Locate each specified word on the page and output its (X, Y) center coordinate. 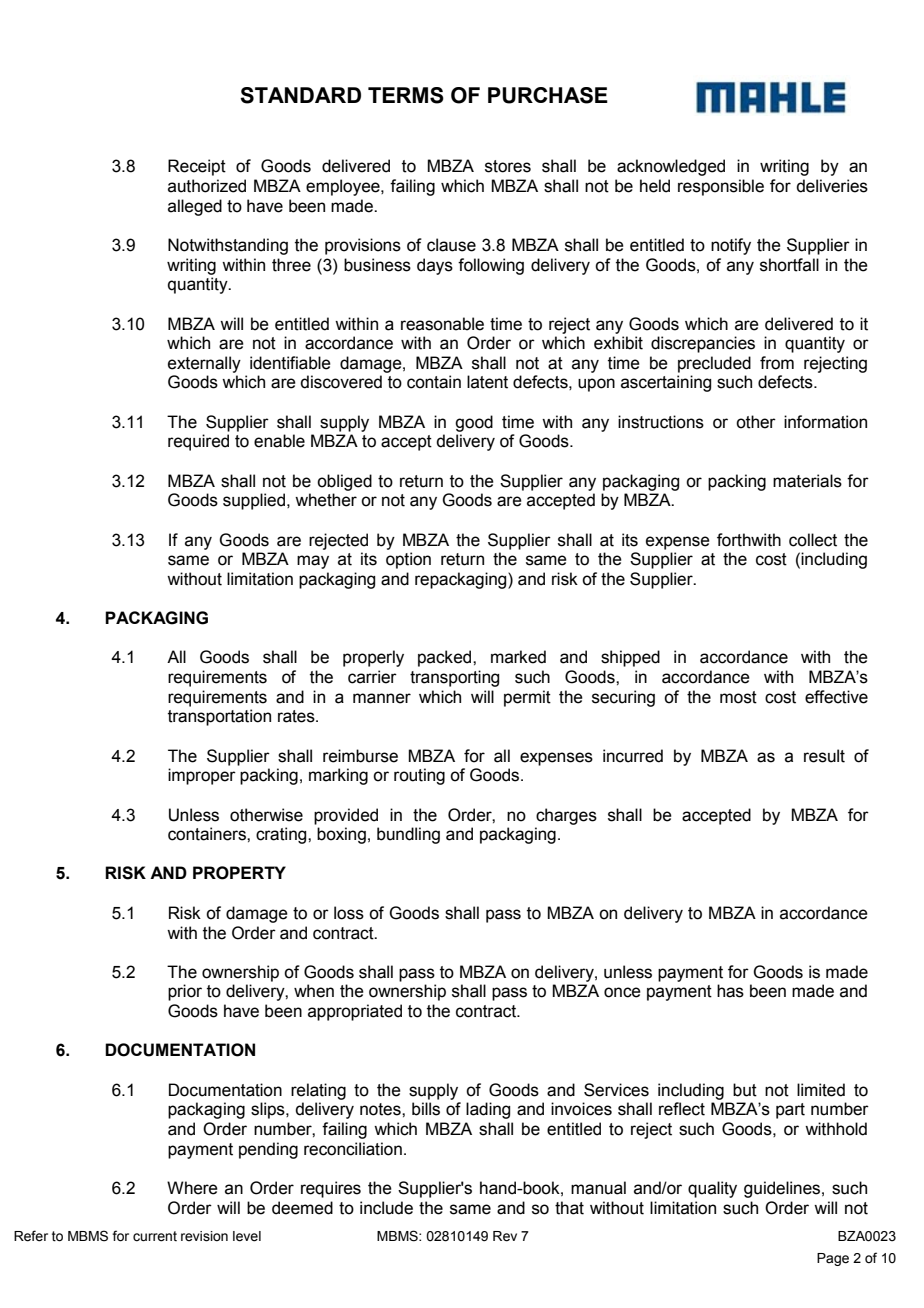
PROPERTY (239, 873)
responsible (721, 187)
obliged (344, 482)
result (824, 756)
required (198, 442)
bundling (408, 835)
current (155, 1236)
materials (807, 481)
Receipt (197, 167)
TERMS (406, 95)
